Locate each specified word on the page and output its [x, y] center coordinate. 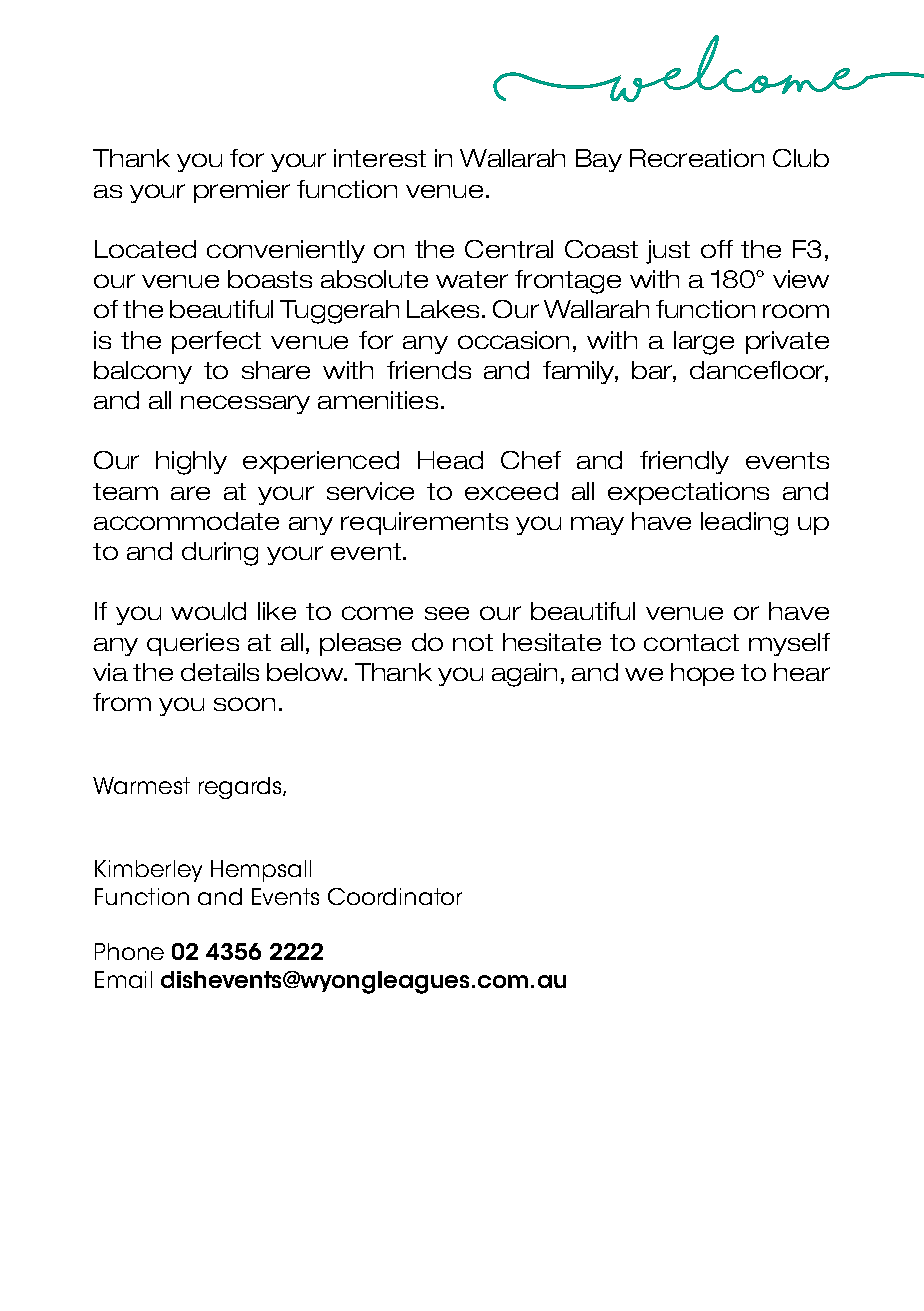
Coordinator [395, 896]
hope [702, 674]
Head [450, 460]
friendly [684, 462]
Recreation [697, 158]
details [220, 672]
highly [191, 463]
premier [242, 191]
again [524, 675]
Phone [129, 951]
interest [380, 158]
